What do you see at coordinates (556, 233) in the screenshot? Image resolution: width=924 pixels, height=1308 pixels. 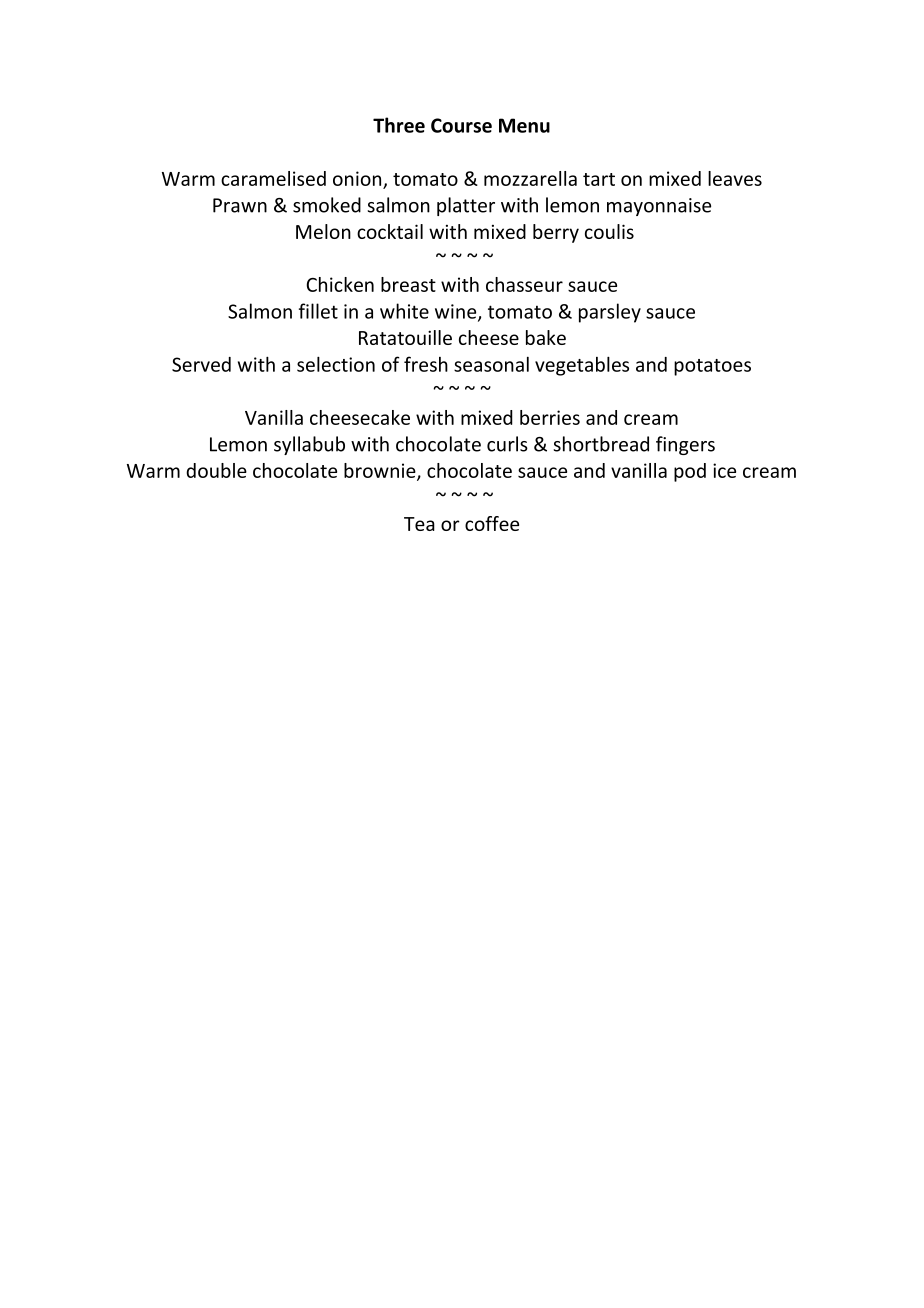 I see `berry` at bounding box center [556, 233].
